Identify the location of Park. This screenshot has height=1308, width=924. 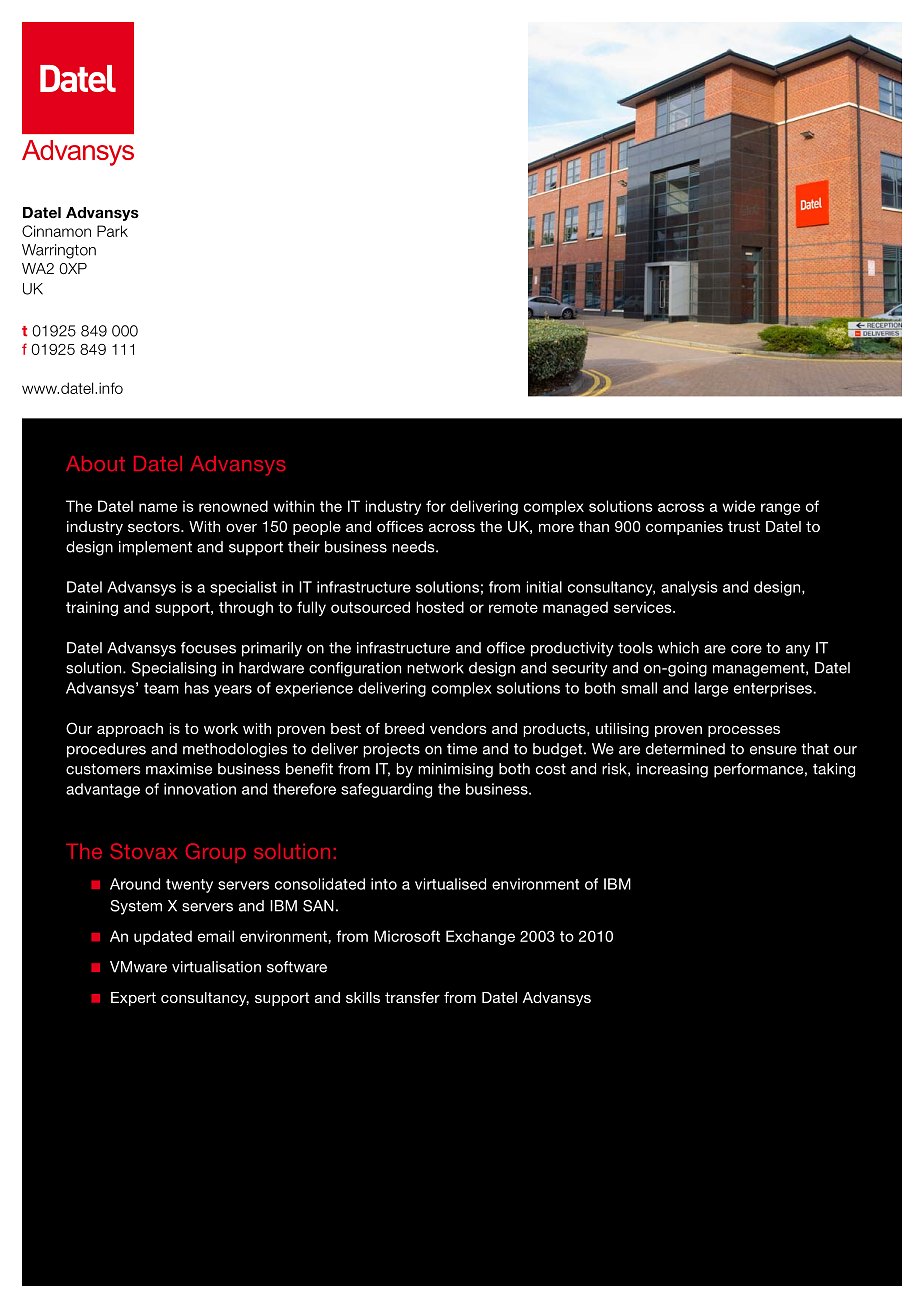
(112, 231).
